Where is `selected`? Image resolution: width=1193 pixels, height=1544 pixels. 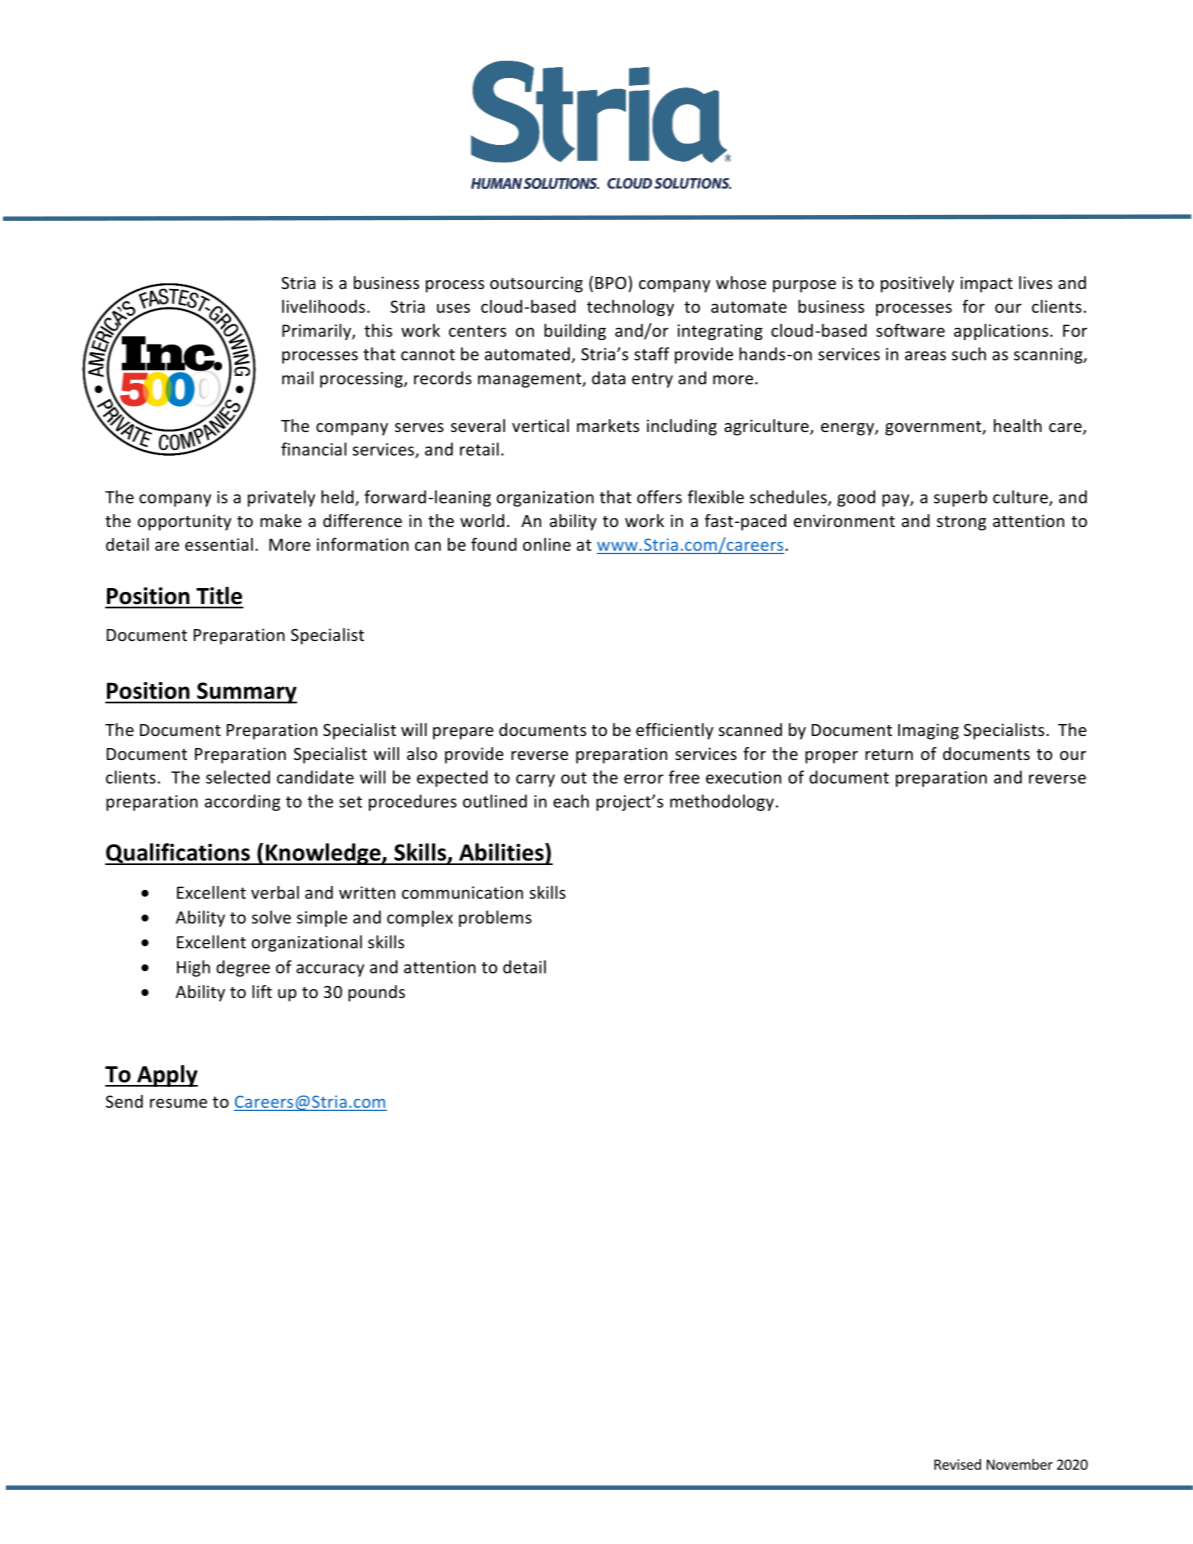 selected is located at coordinates (238, 777).
